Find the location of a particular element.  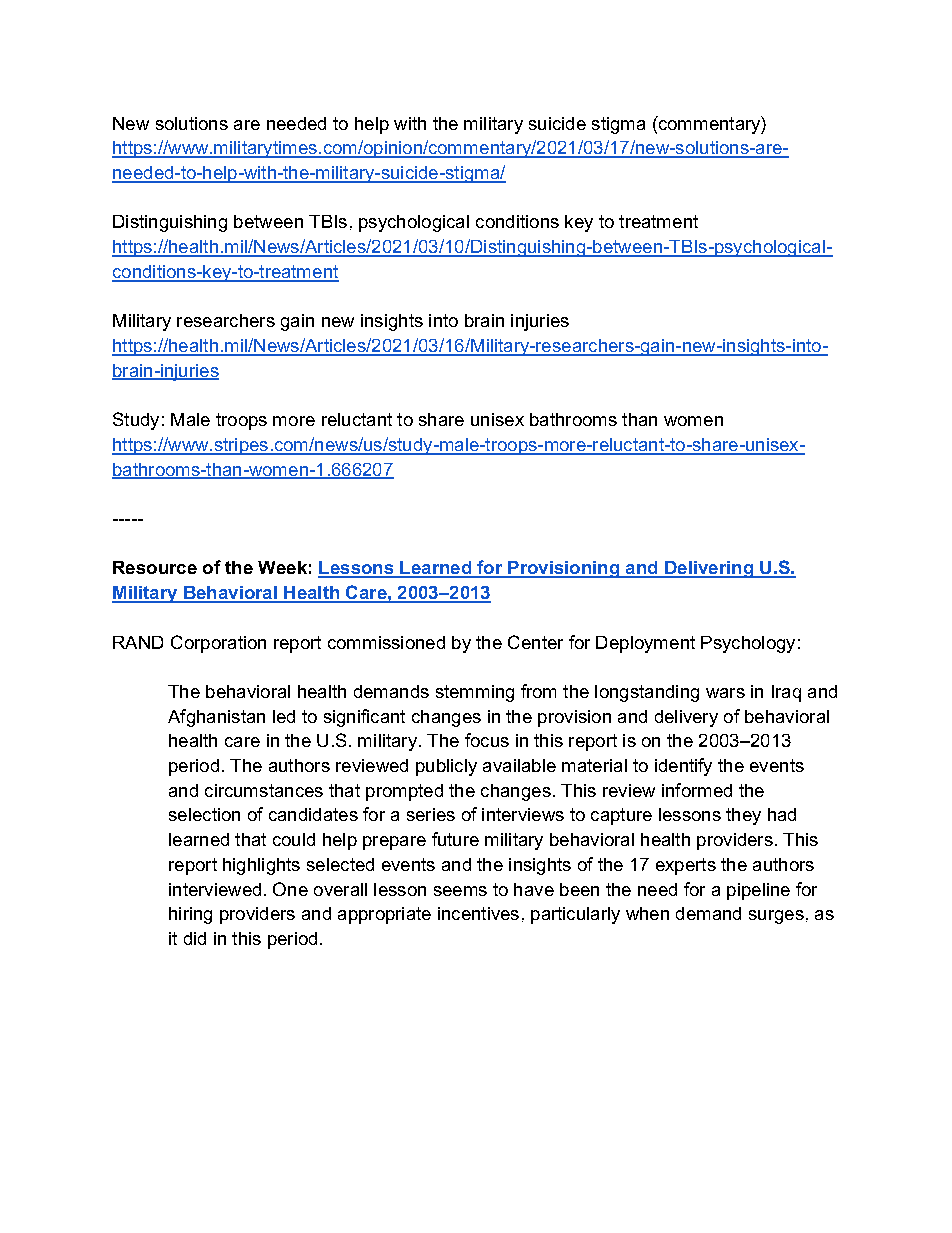

when is located at coordinates (647, 913).
